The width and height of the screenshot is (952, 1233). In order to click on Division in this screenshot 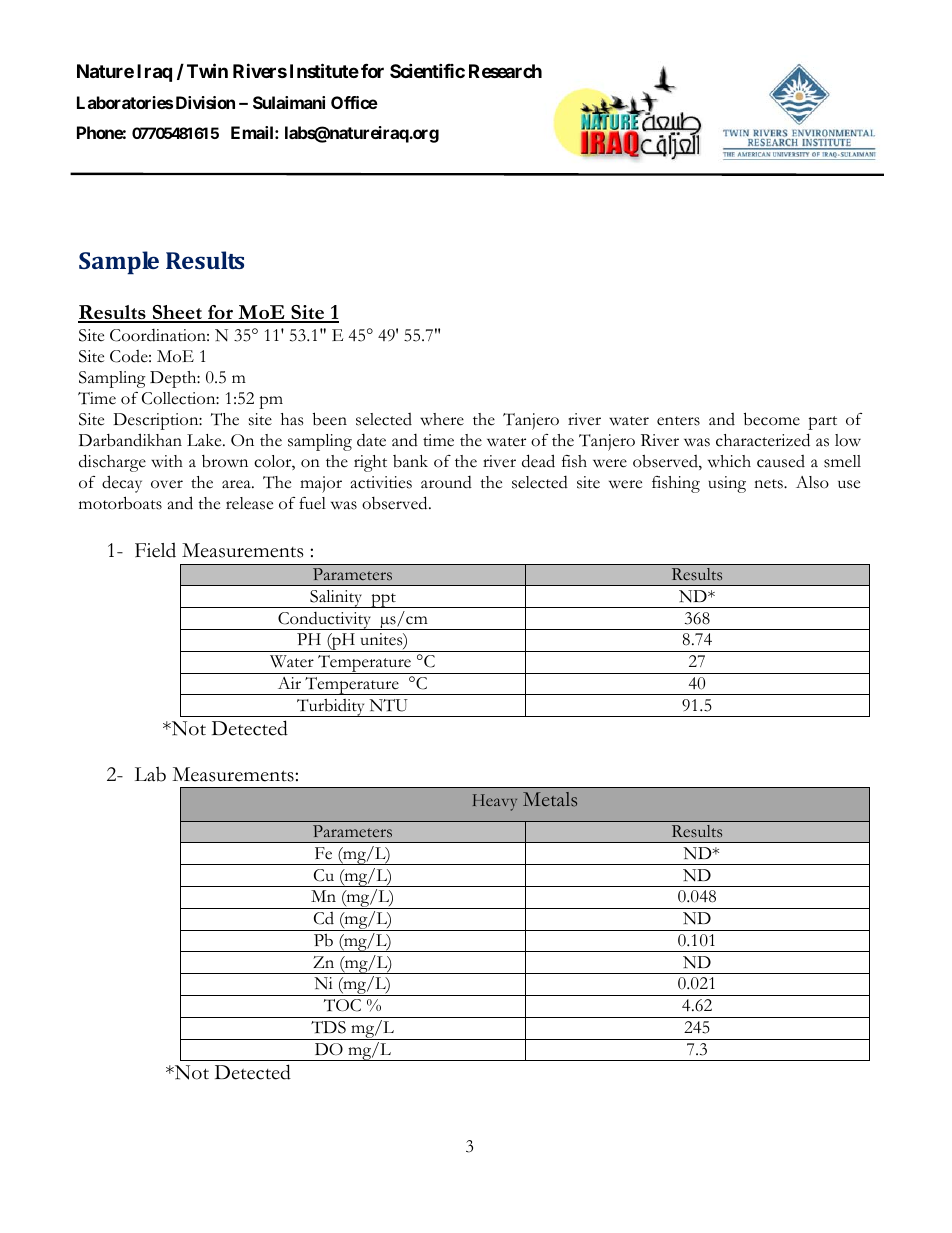, I will do `click(205, 102)`.
